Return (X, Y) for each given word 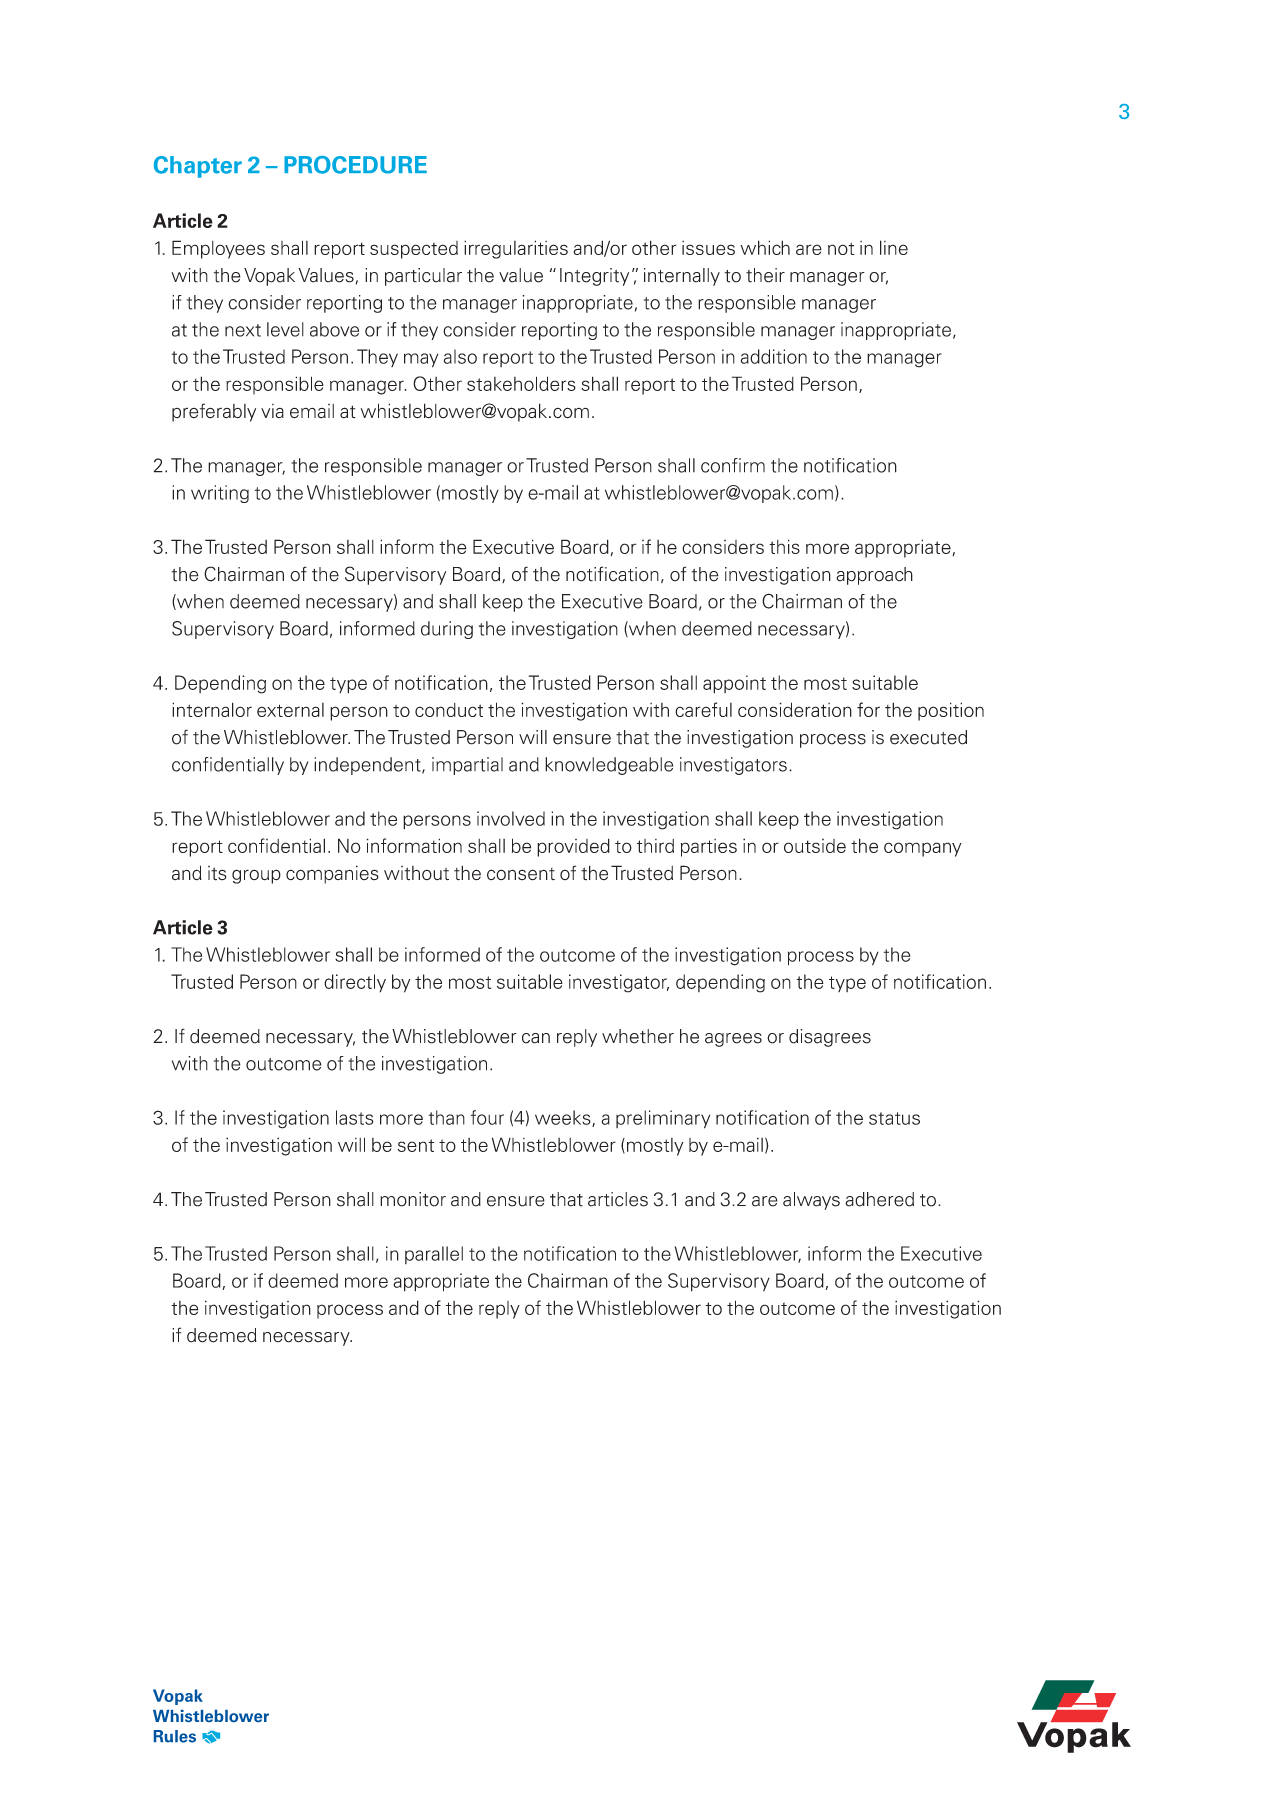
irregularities (516, 249)
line (894, 247)
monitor (413, 1199)
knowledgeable (609, 766)
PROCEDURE (355, 165)
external (290, 710)
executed (928, 737)
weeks (564, 1118)
